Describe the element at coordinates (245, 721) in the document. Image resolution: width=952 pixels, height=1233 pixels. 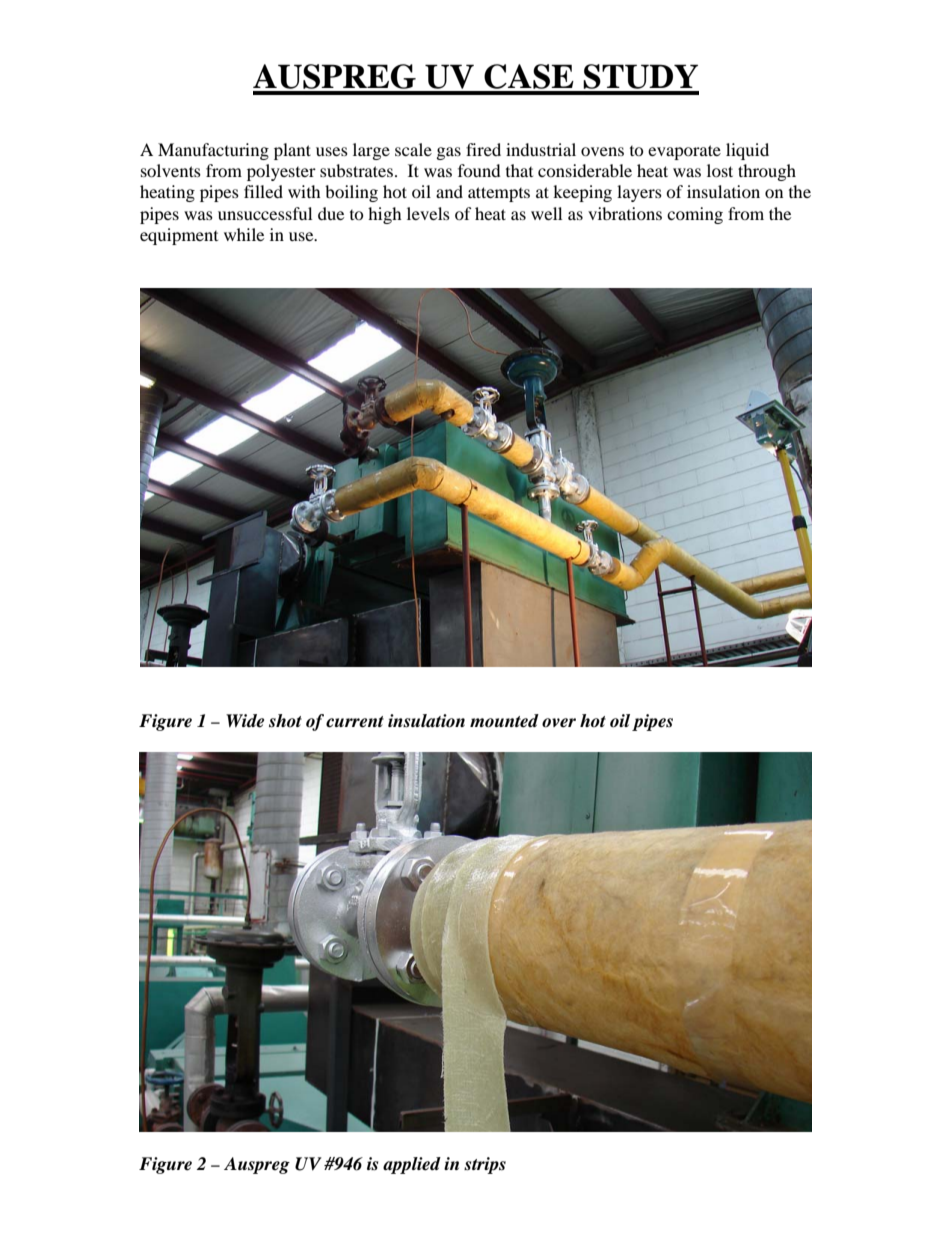
I see `Wide` at that location.
